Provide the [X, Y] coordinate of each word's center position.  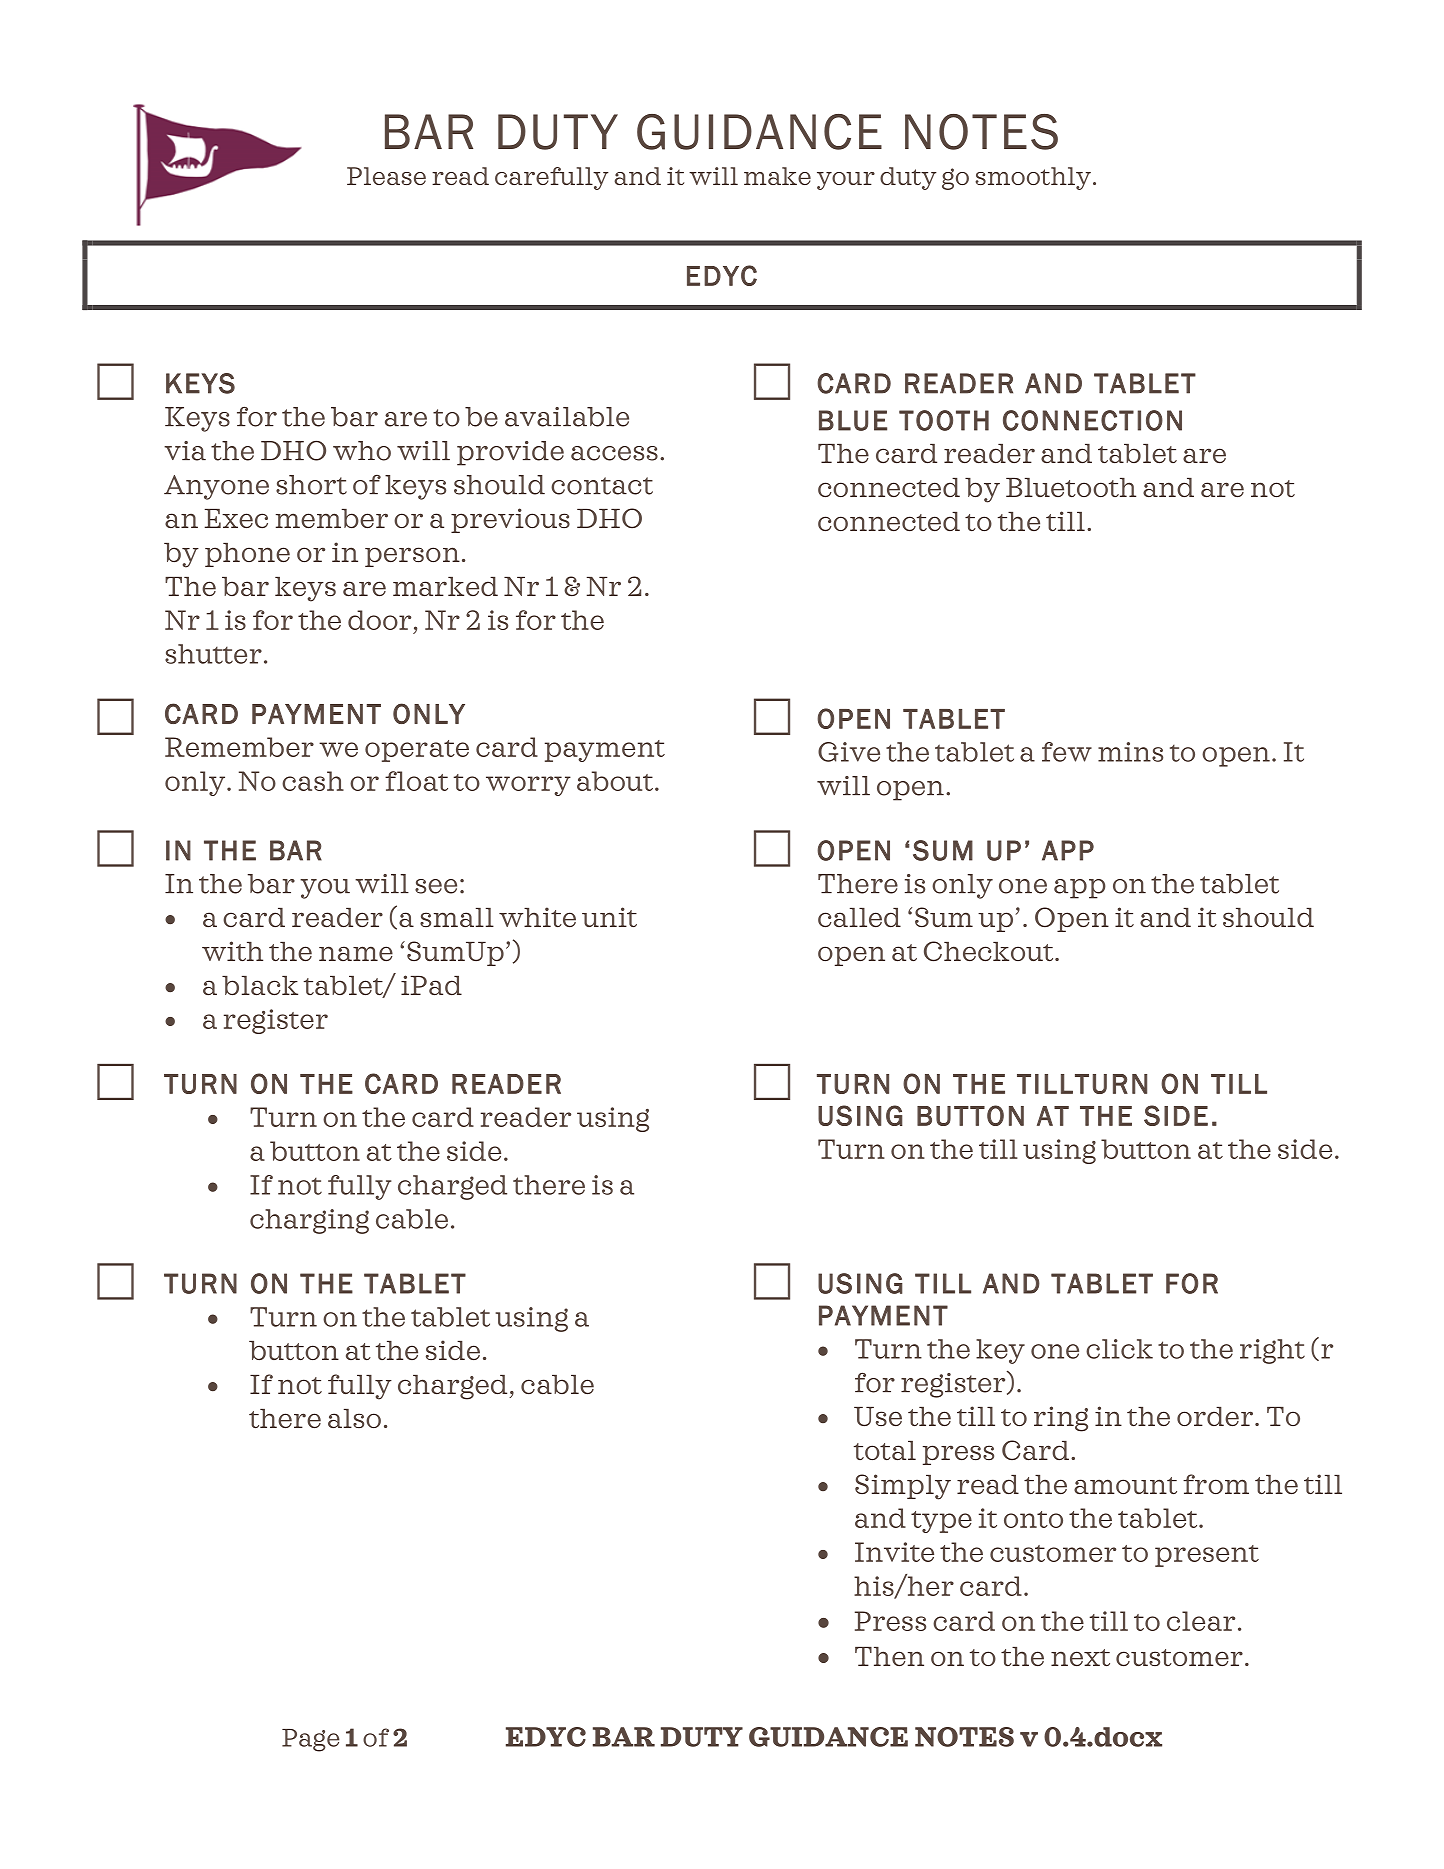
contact [602, 486]
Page [311, 1740]
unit [609, 917]
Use [878, 1416]
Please [386, 176]
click [1119, 1349]
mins [1130, 752]
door [379, 620]
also [354, 1418]
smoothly [1033, 178]
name [356, 953]
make [777, 176]
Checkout [990, 951]
